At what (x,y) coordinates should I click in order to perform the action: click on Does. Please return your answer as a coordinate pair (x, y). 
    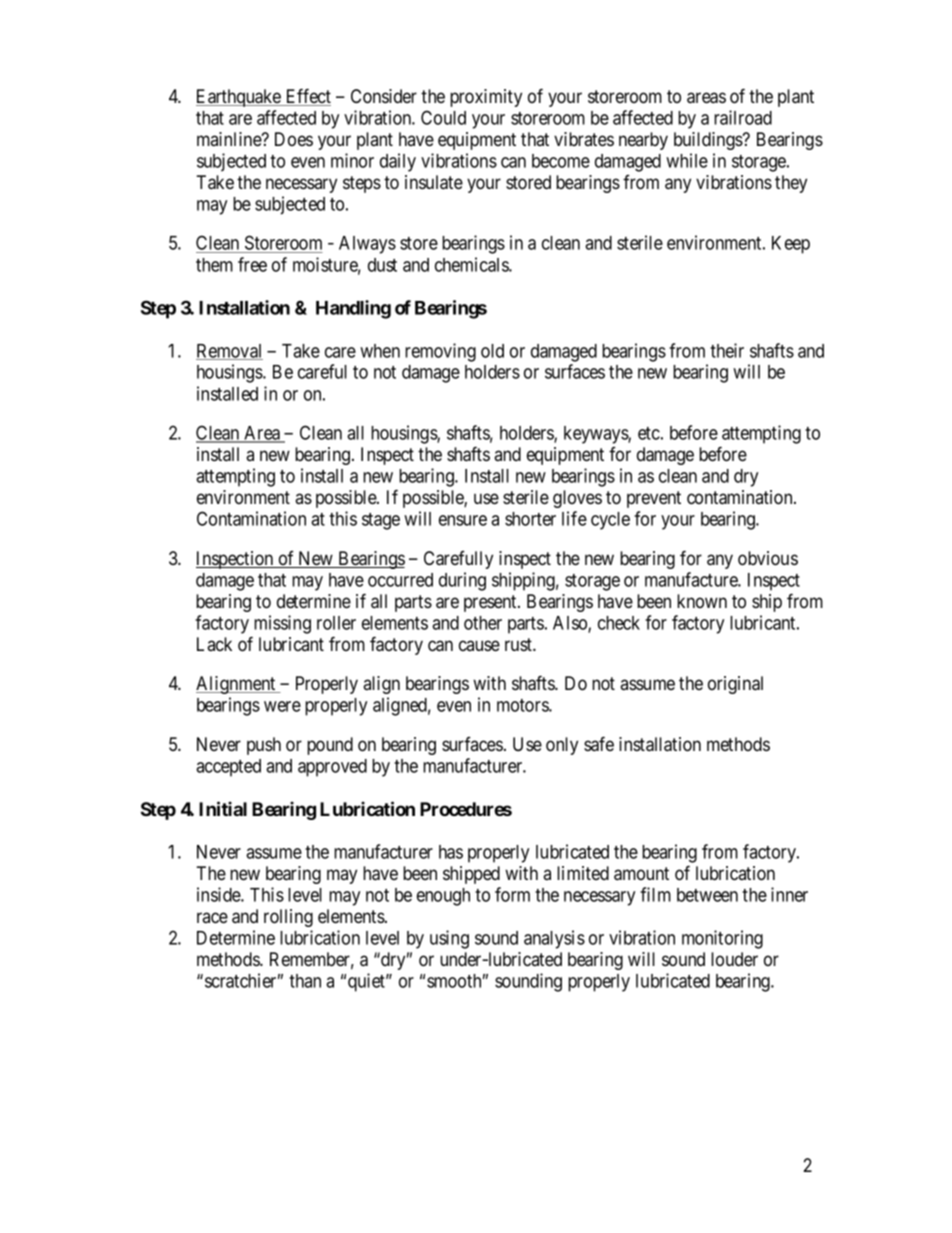
    Looking at the image, I should click on (294, 139).
